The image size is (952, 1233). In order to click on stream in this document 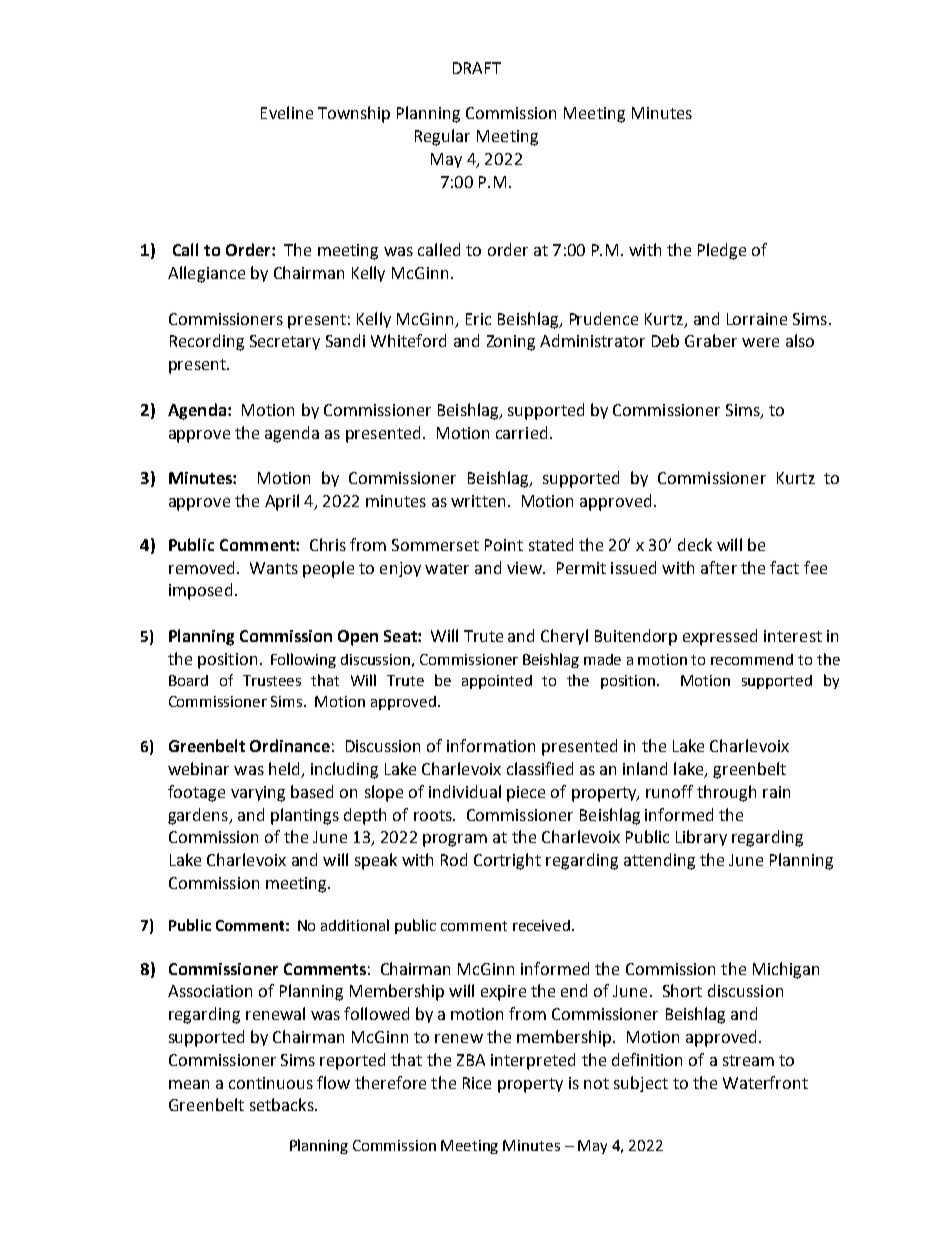, I will do `click(748, 1060)`.
